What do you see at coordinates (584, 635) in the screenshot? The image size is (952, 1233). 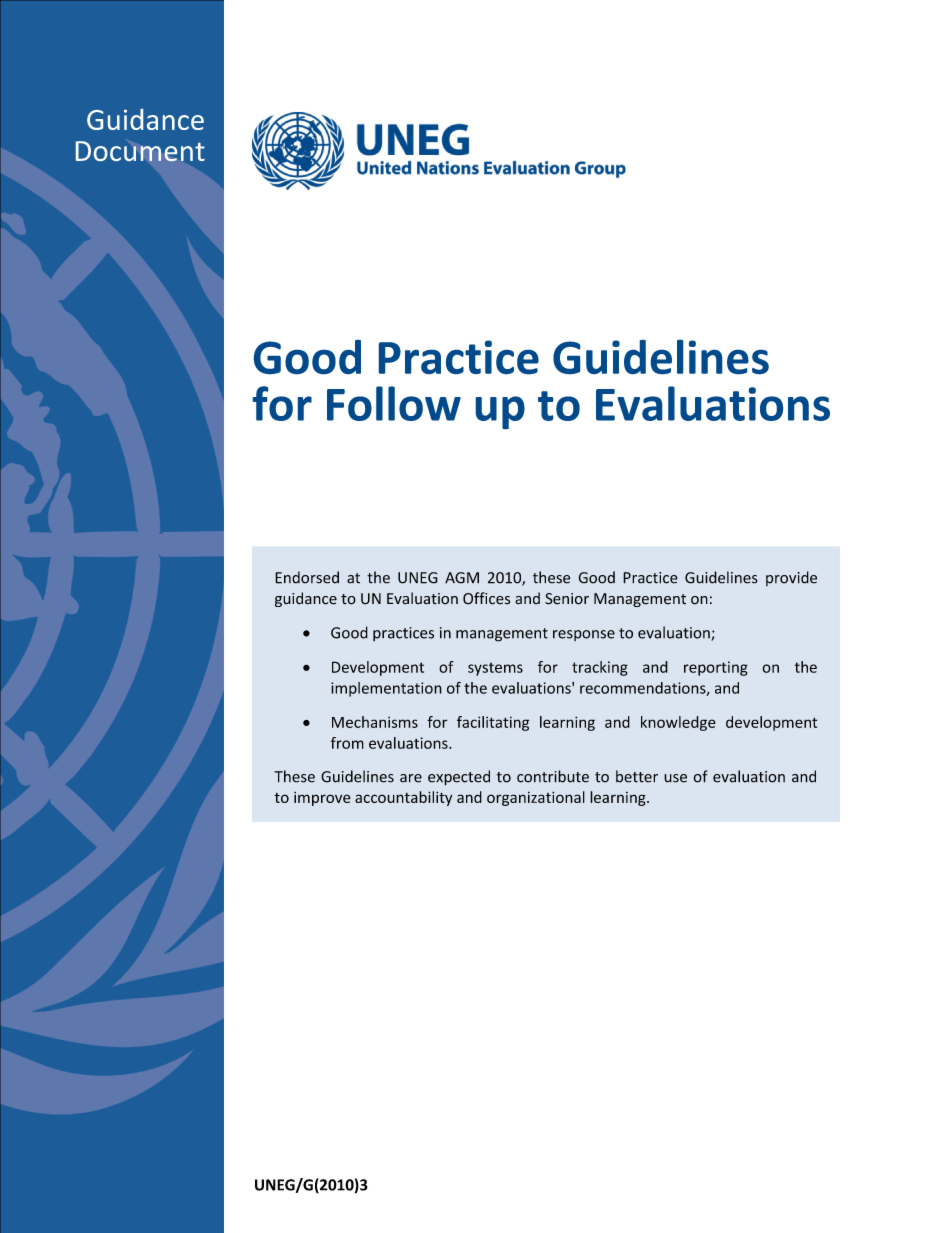 I see `response` at bounding box center [584, 635].
